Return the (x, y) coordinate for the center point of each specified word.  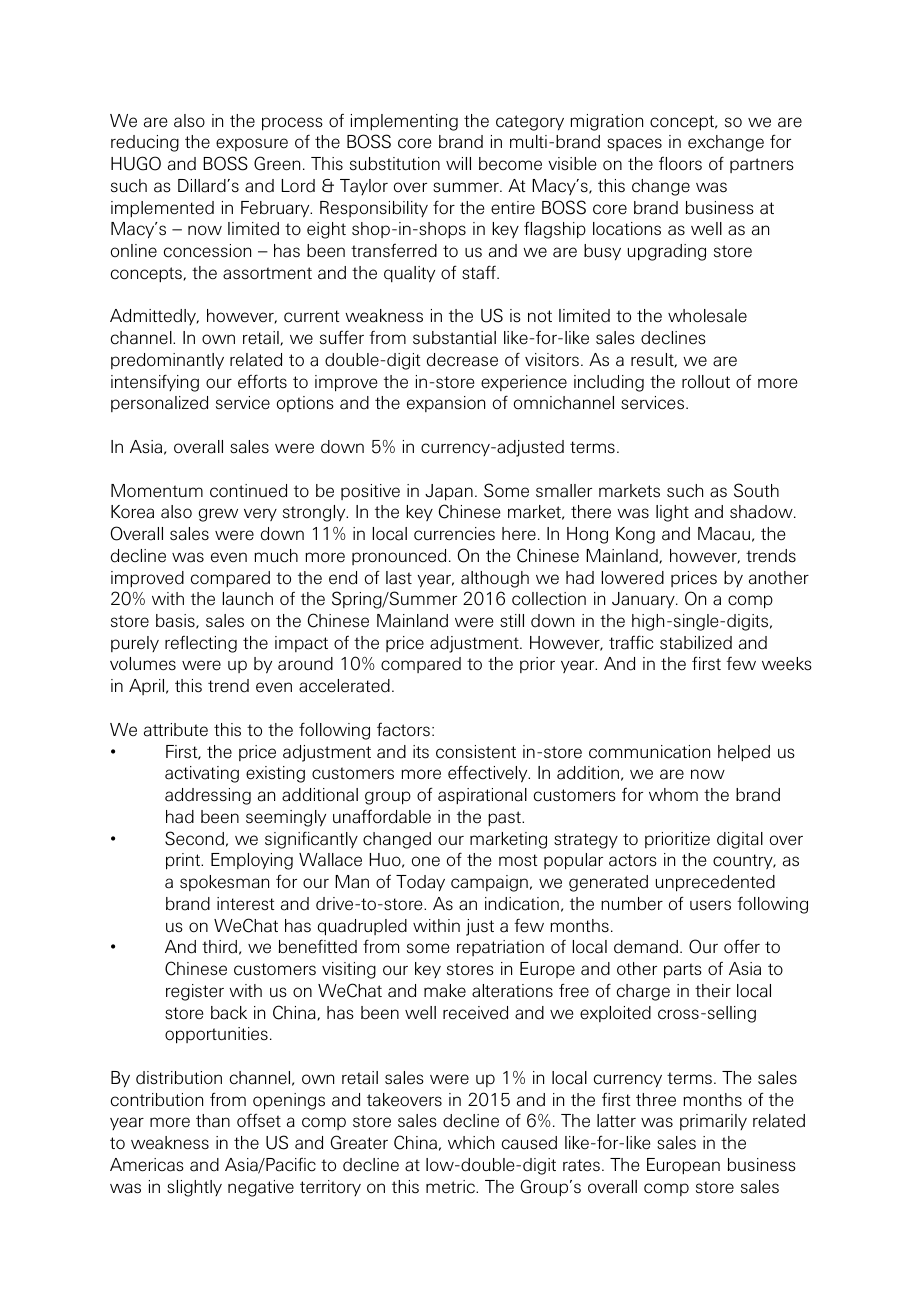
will (458, 163)
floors (680, 164)
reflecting (201, 644)
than (213, 1121)
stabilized (696, 643)
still (512, 621)
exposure (252, 144)
